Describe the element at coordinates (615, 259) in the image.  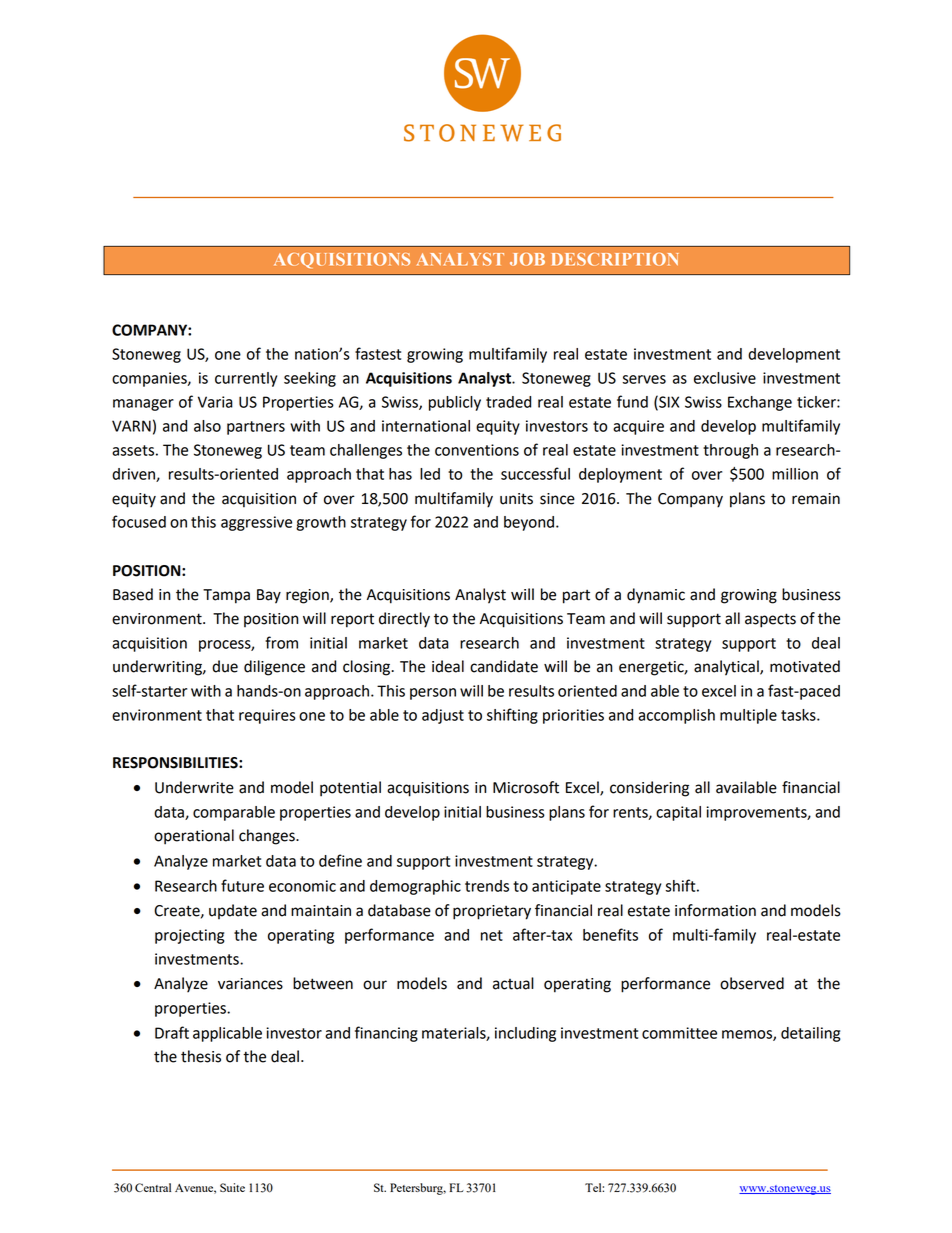
I see `DESCRIPTION` at that location.
